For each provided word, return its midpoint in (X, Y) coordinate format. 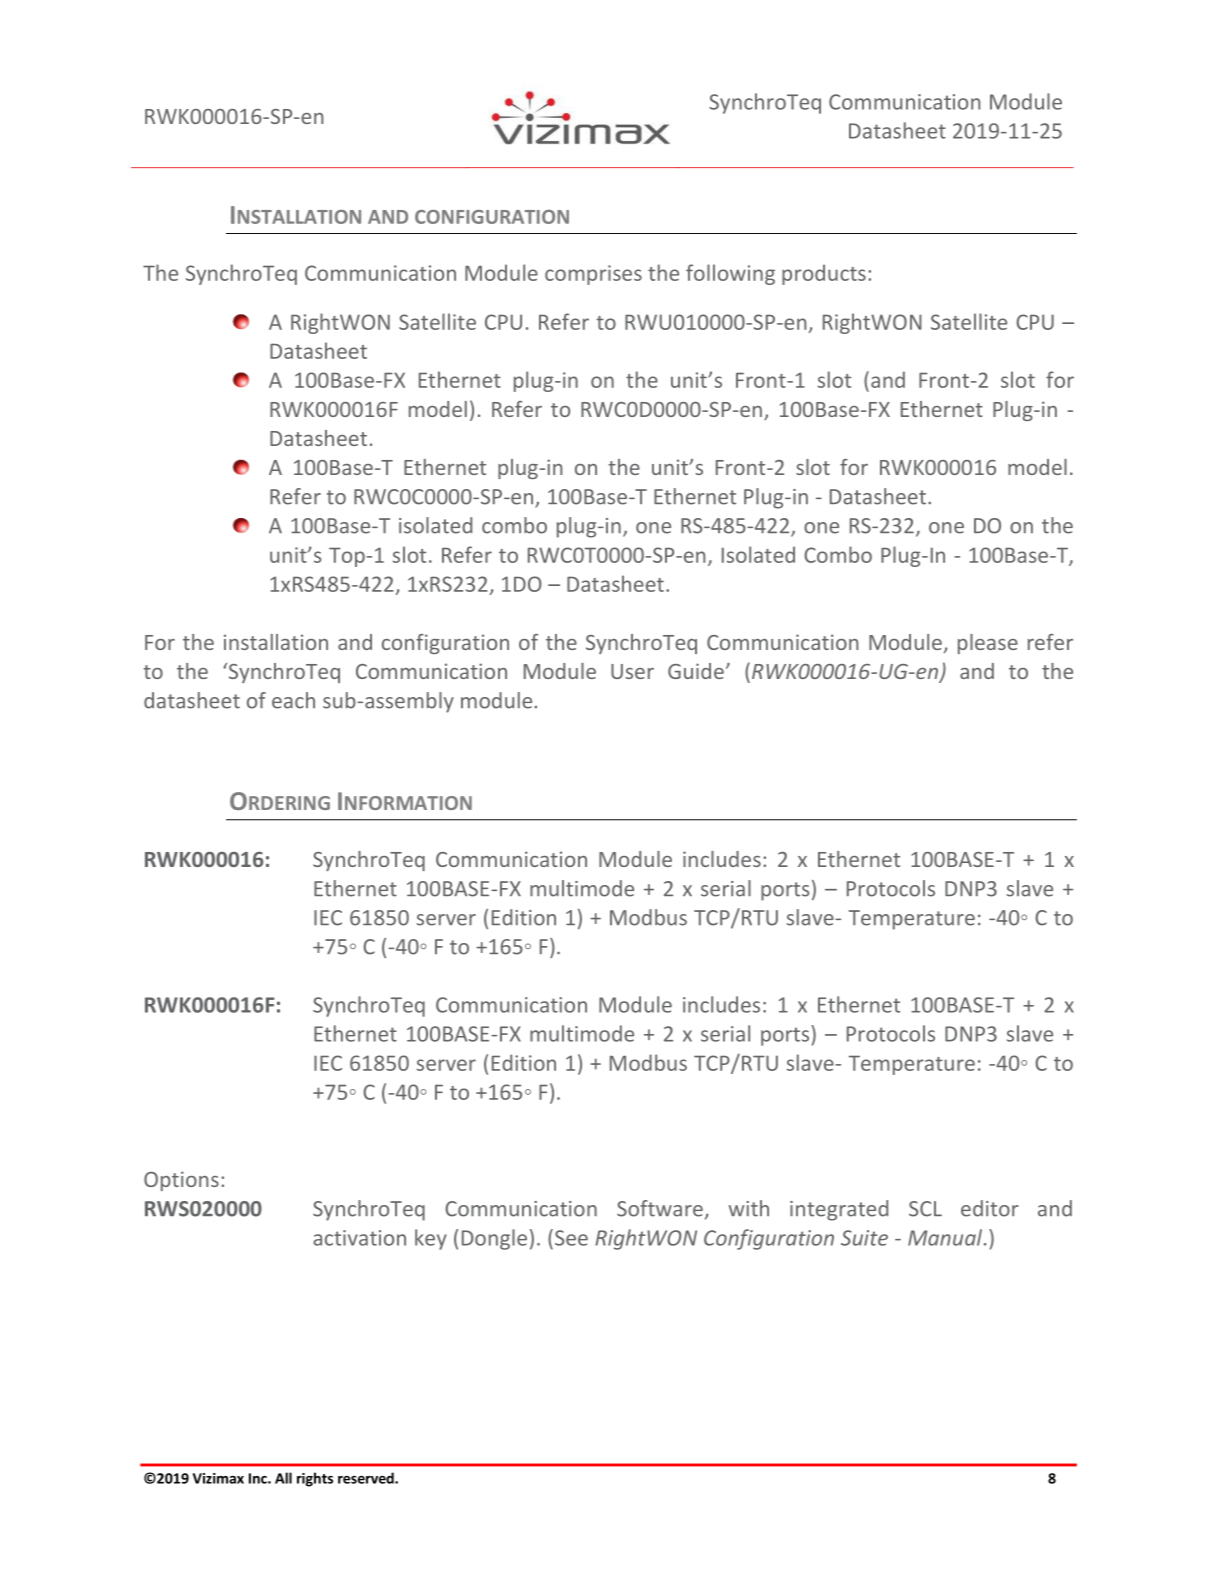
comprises (593, 275)
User (632, 671)
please (988, 644)
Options (181, 1181)
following (730, 274)
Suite (864, 1238)
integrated (839, 1210)
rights (315, 1479)
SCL (925, 1209)
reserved (367, 1478)
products (824, 274)
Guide (696, 671)
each (293, 700)
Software (660, 1208)
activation (359, 1238)
